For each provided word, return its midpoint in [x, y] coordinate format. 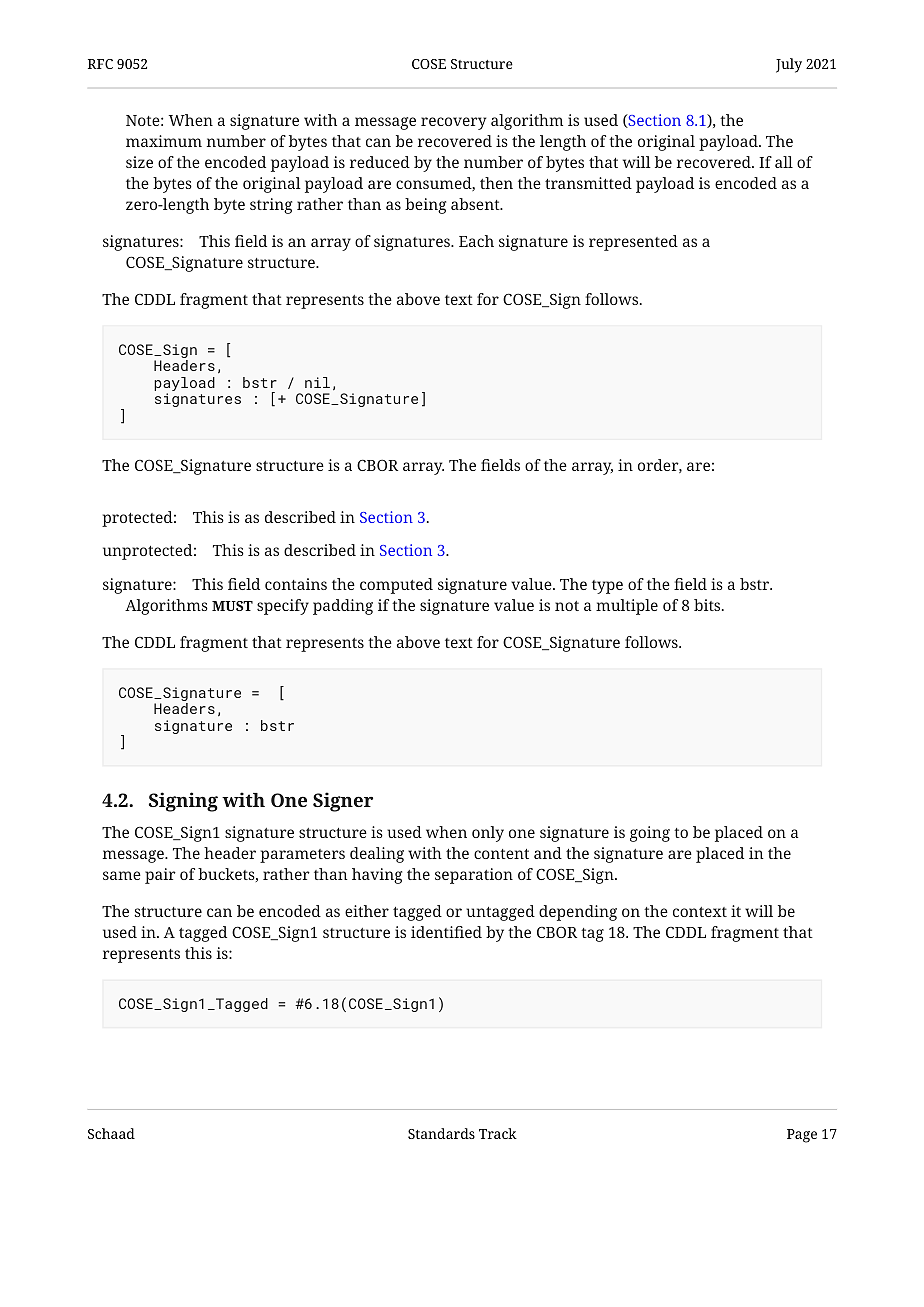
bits [708, 605]
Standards [441, 1133]
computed [396, 586]
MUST [232, 606]
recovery [453, 123]
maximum [164, 141]
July [789, 65]
